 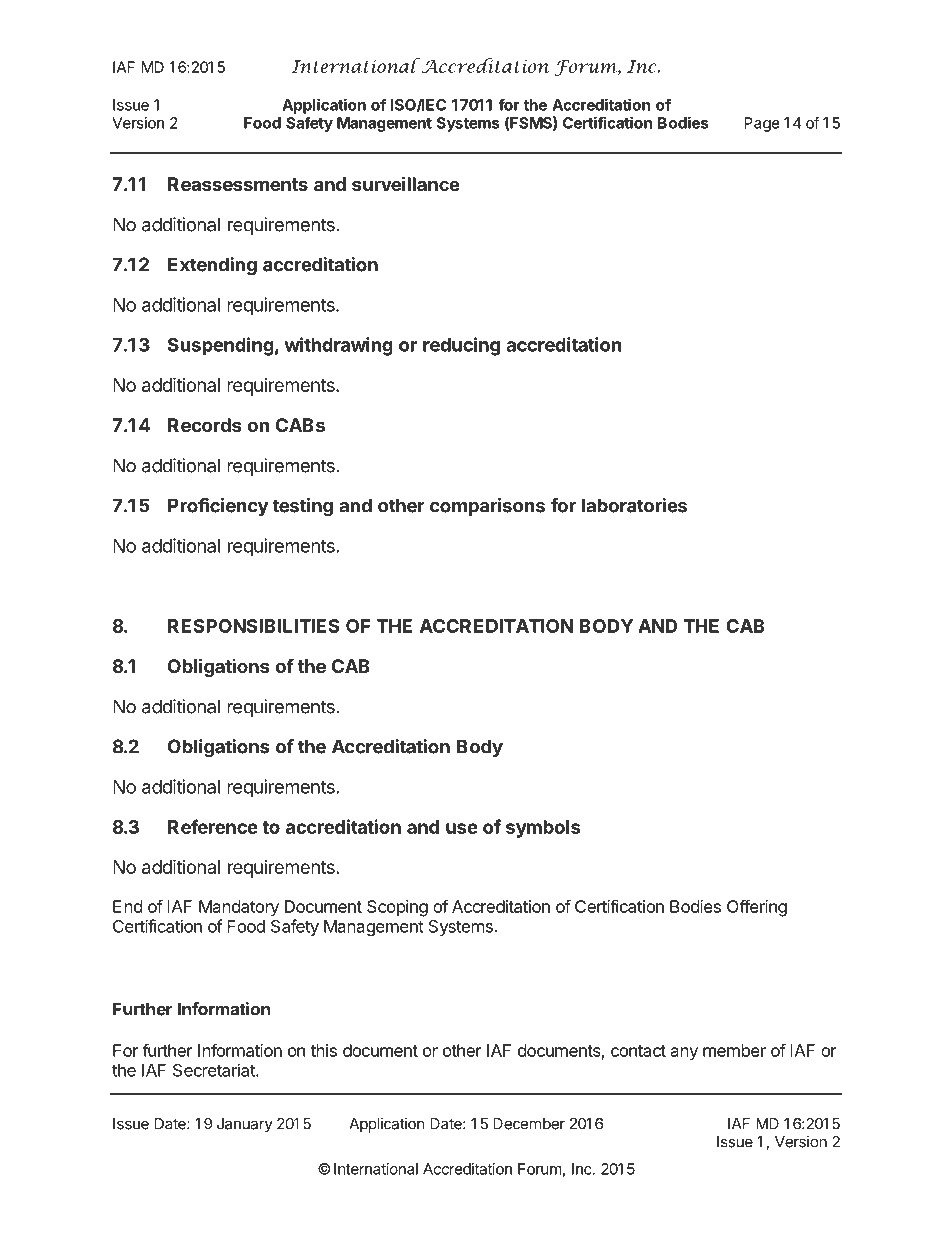 I want to click on surveillance, so click(x=406, y=183).
